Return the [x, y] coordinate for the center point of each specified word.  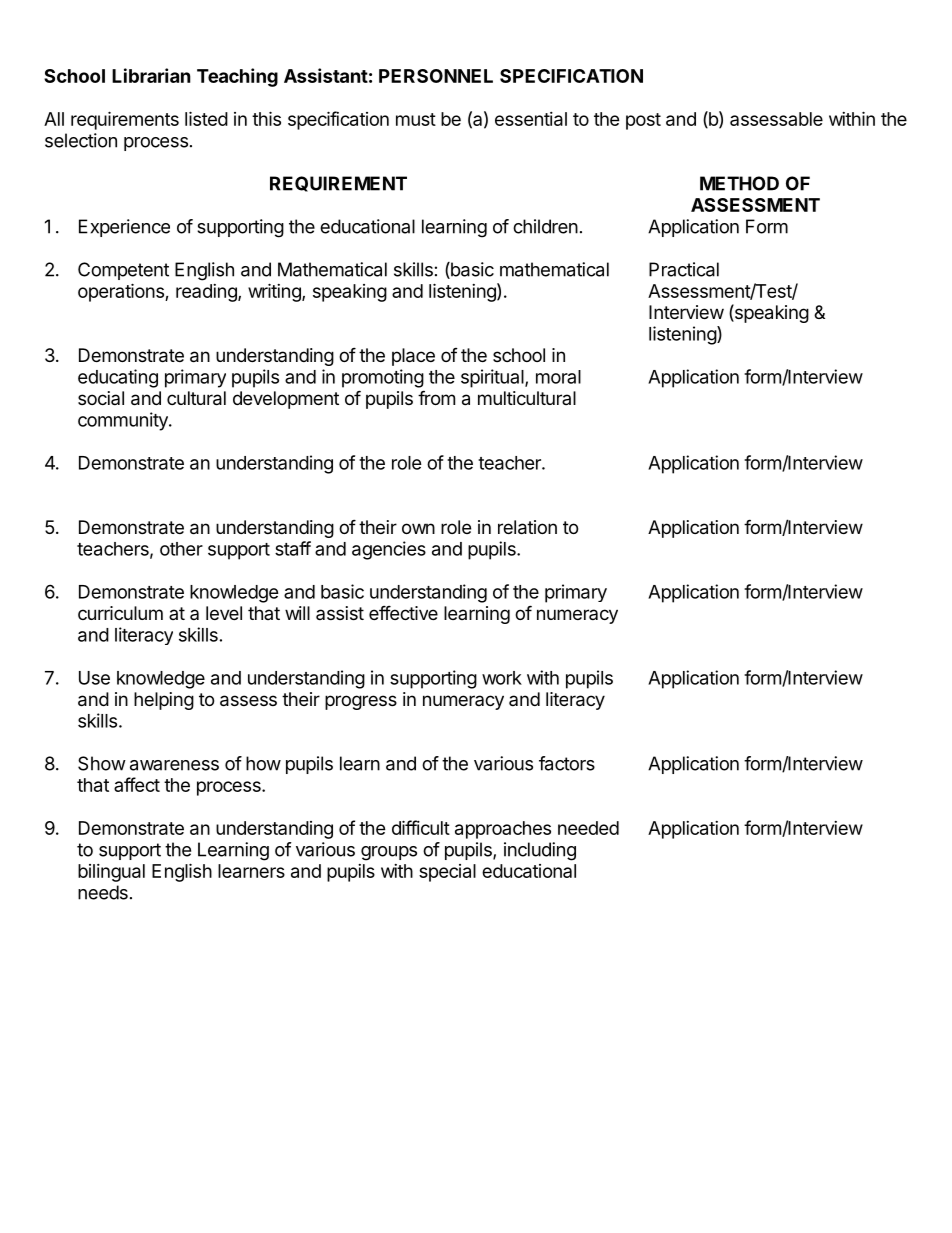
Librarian [151, 75]
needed [588, 828]
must [416, 119]
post [643, 121]
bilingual [111, 873]
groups [389, 853]
